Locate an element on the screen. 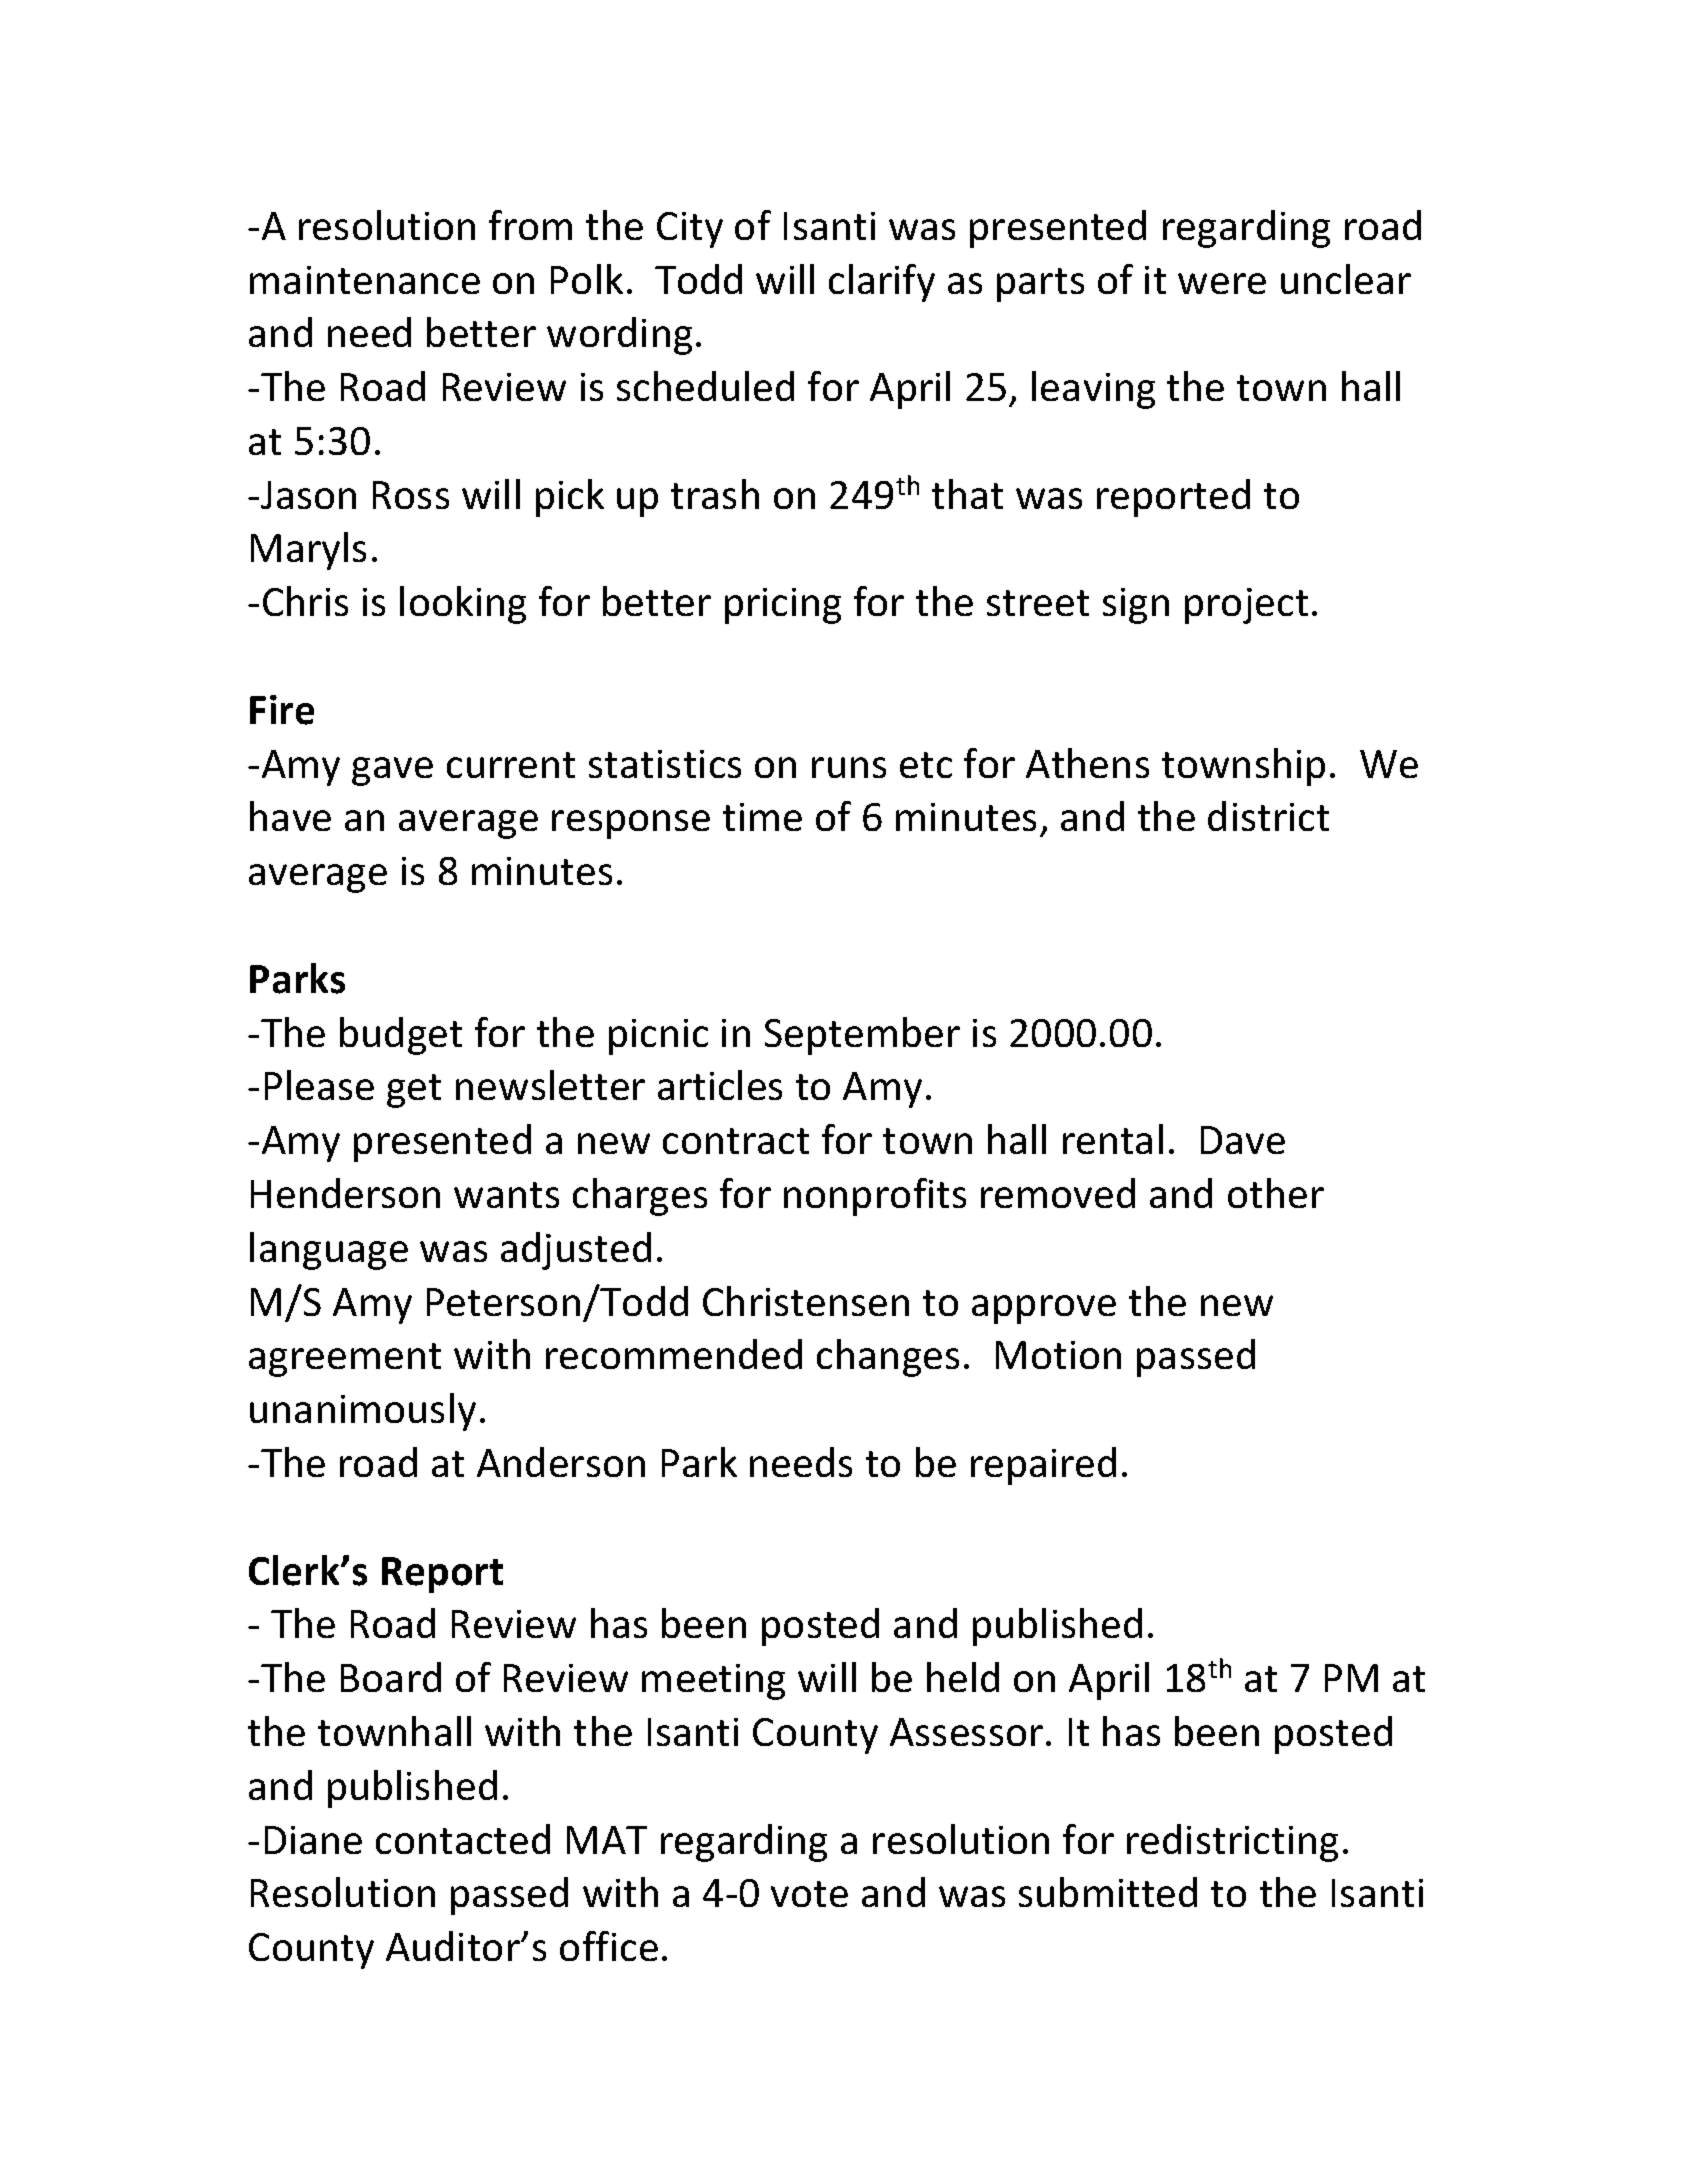  Athens is located at coordinates (1087, 763).
